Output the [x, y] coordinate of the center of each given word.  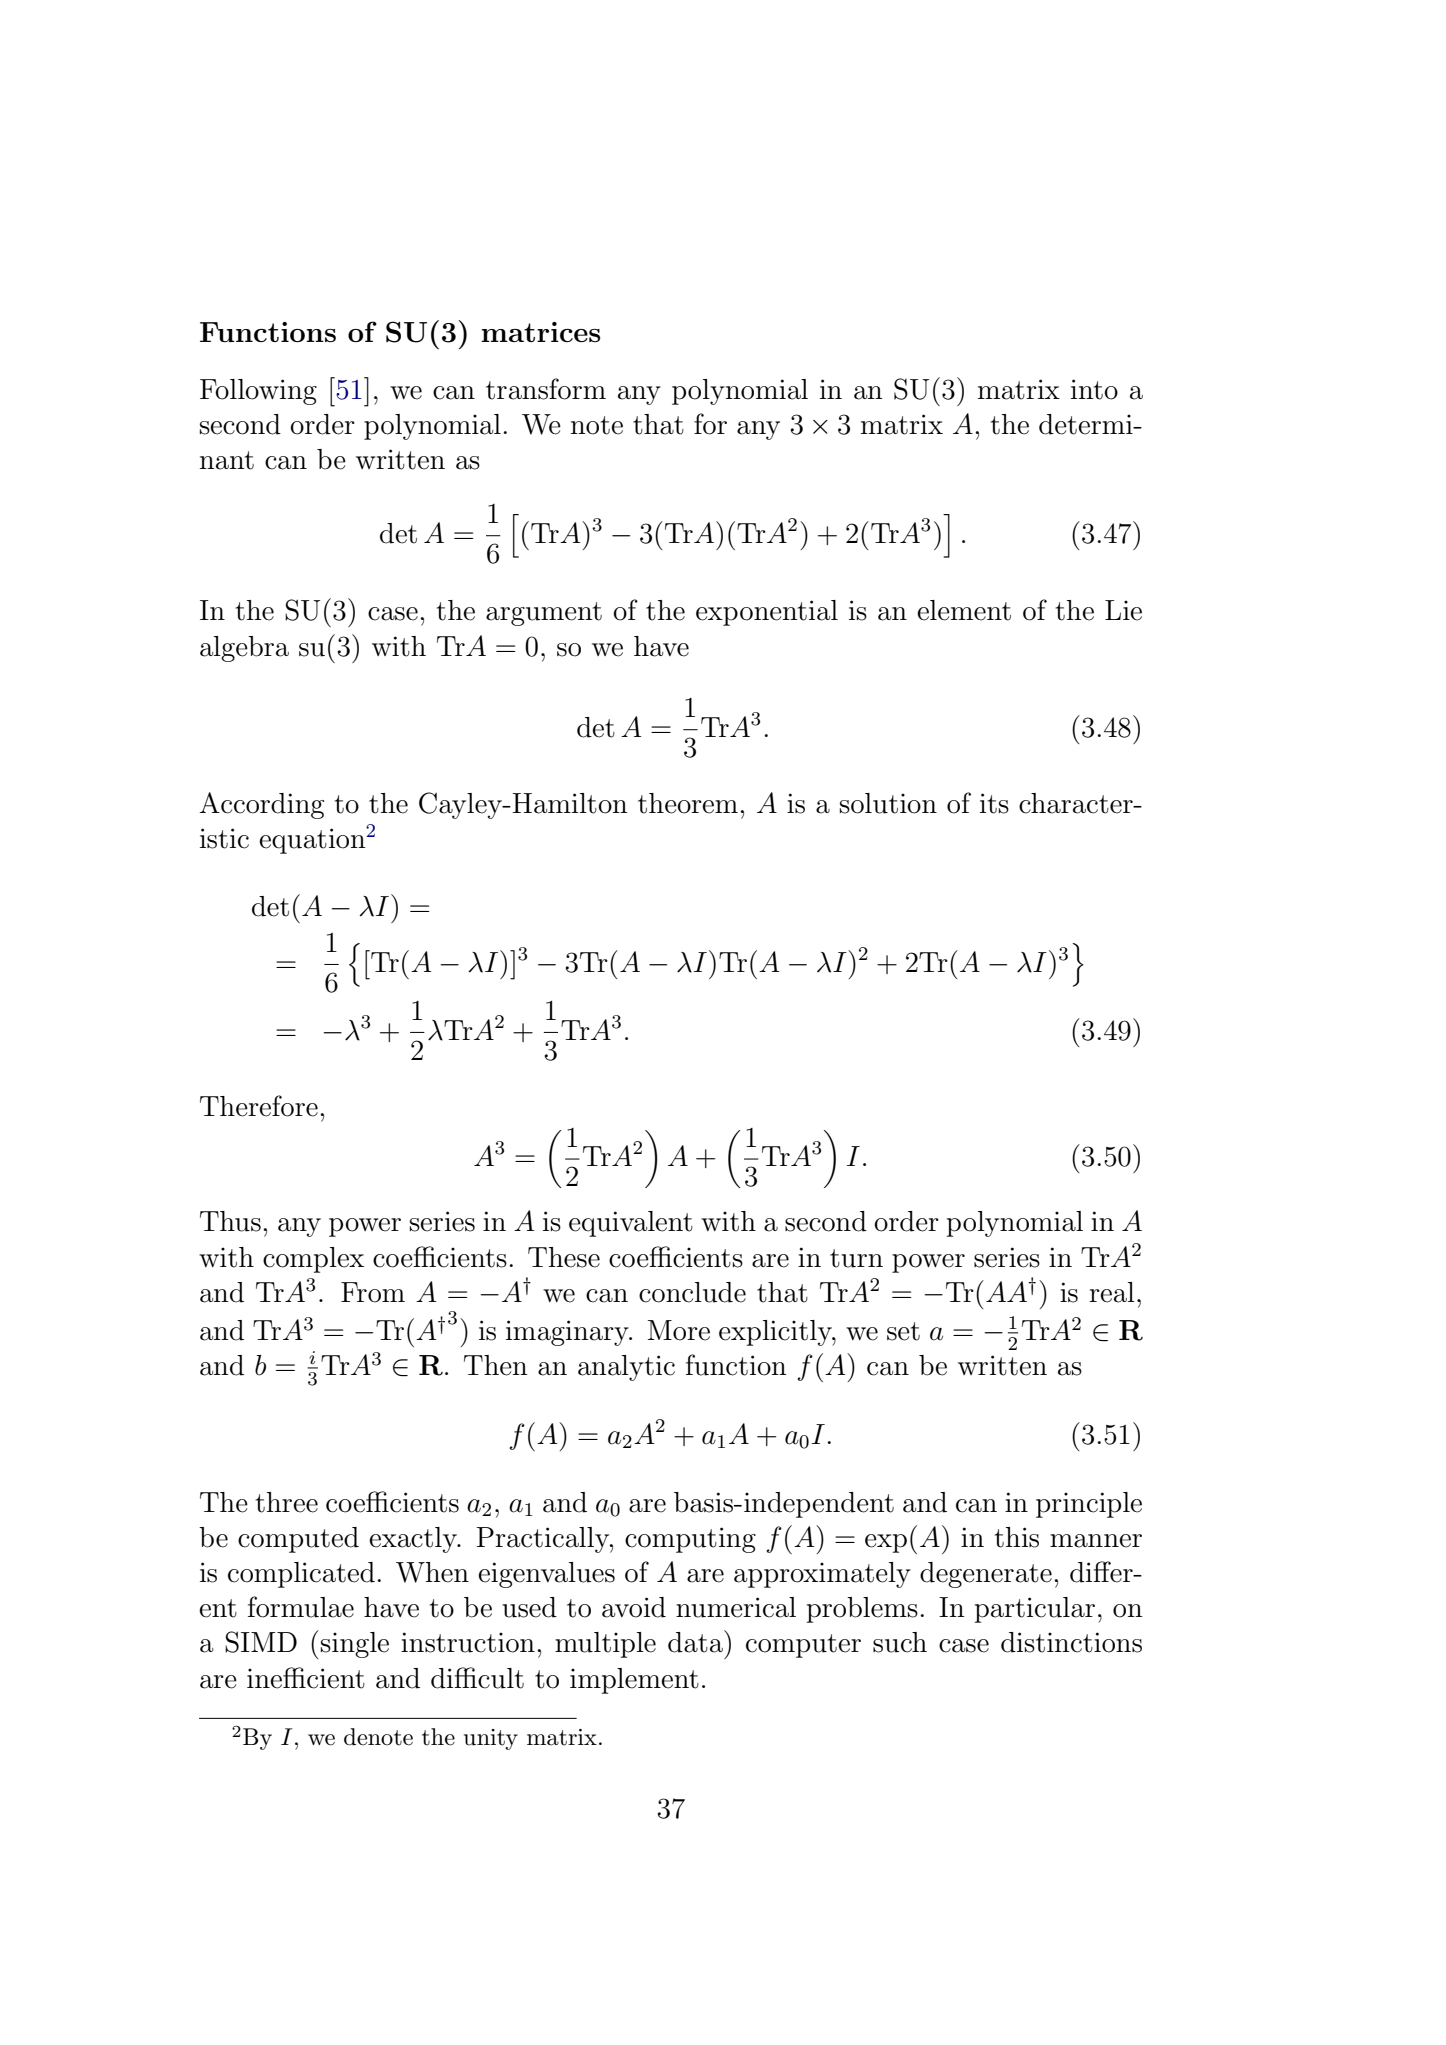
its [994, 803]
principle [1089, 1505]
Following [258, 392]
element [964, 610]
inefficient [306, 1678]
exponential [767, 613]
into [1094, 389]
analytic [626, 1368]
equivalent [631, 1224]
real [1112, 1292]
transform [546, 389]
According [262, 805]
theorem [688, 803]
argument [544, 614]
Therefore [259, 1106]
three [287, 1502]
